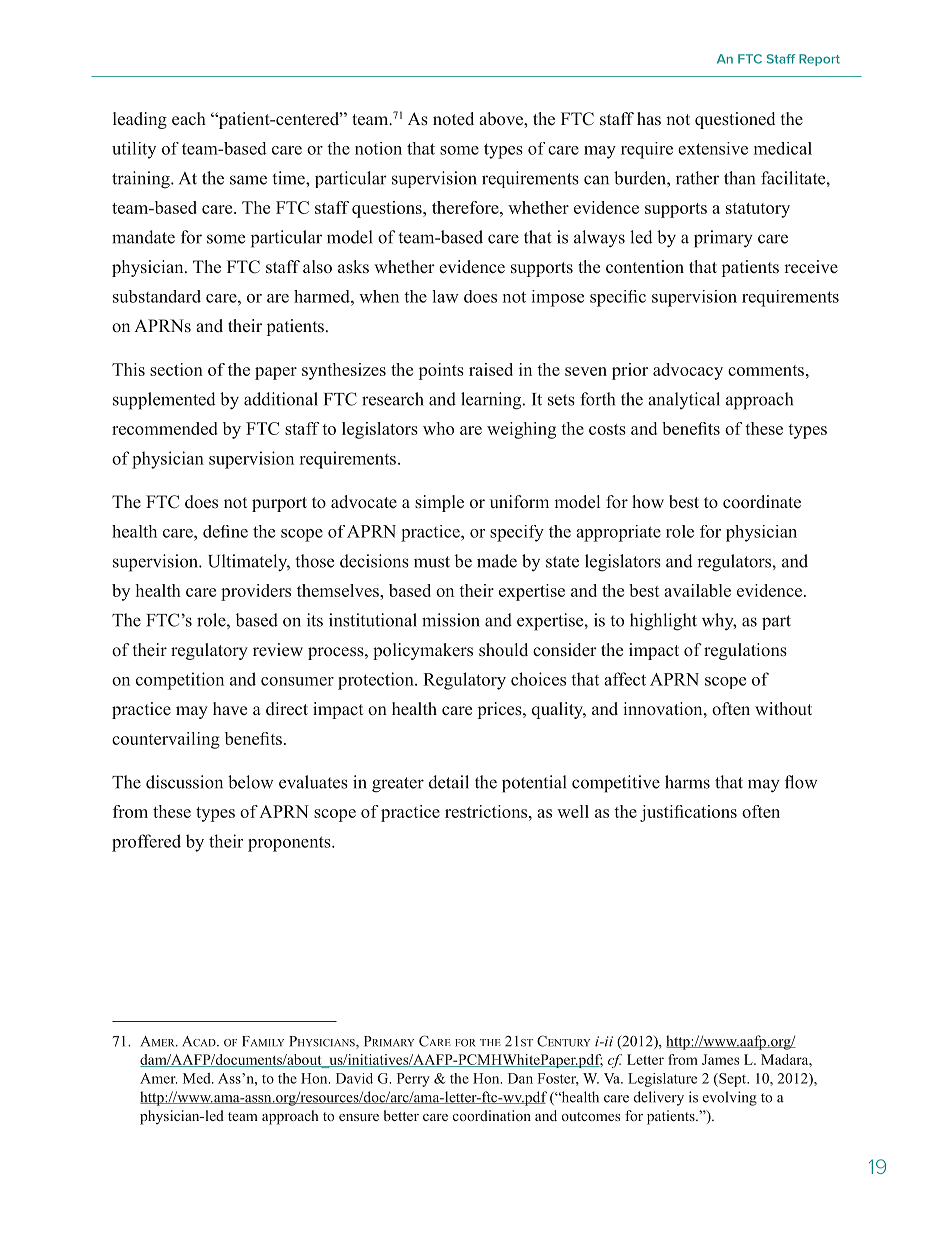 Image resolution: width=952 pixels, height=1233 pixels. I want to click on learning, so click(492, 401).
